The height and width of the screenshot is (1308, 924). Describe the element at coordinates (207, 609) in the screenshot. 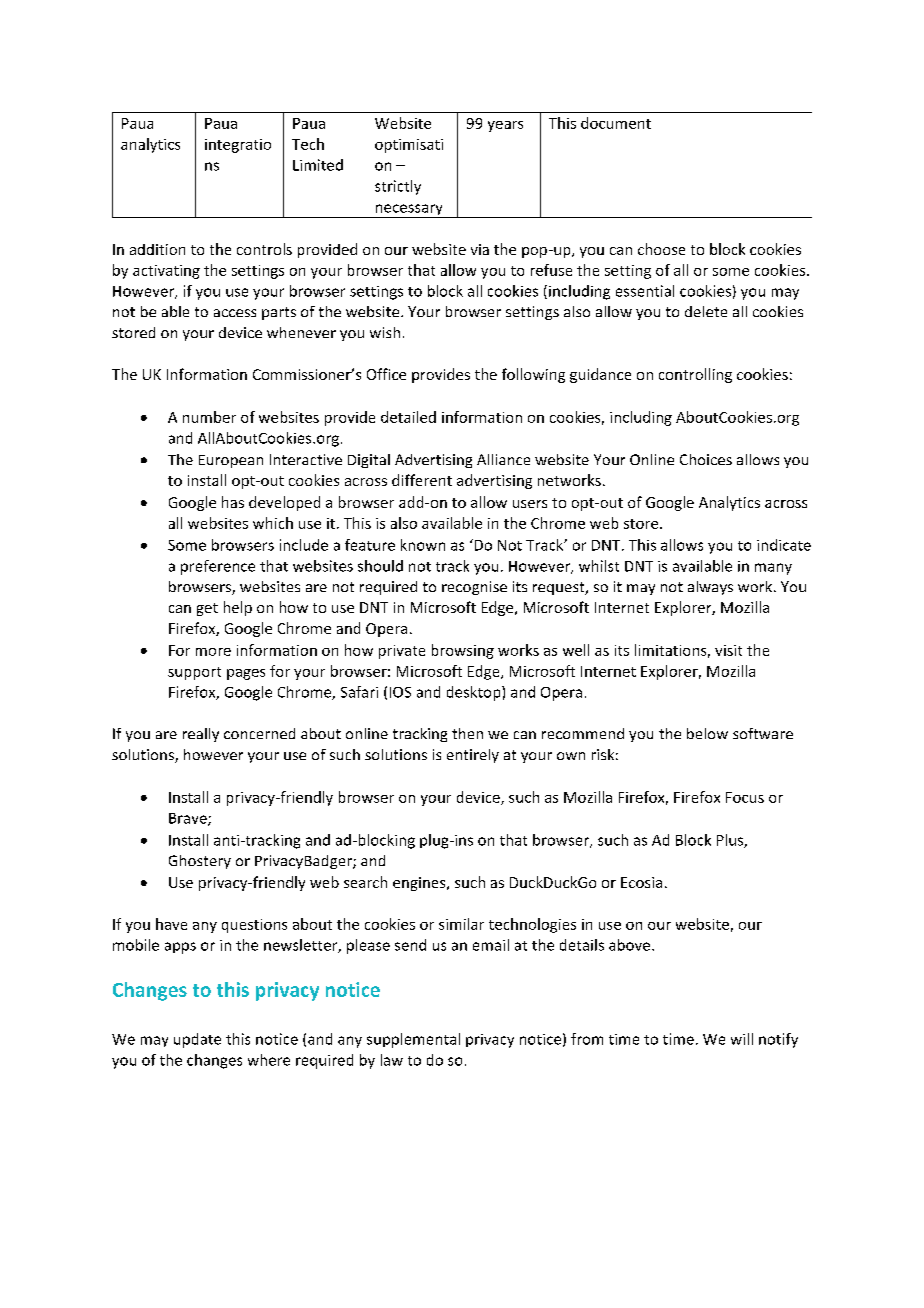

I see `get` at that location.
